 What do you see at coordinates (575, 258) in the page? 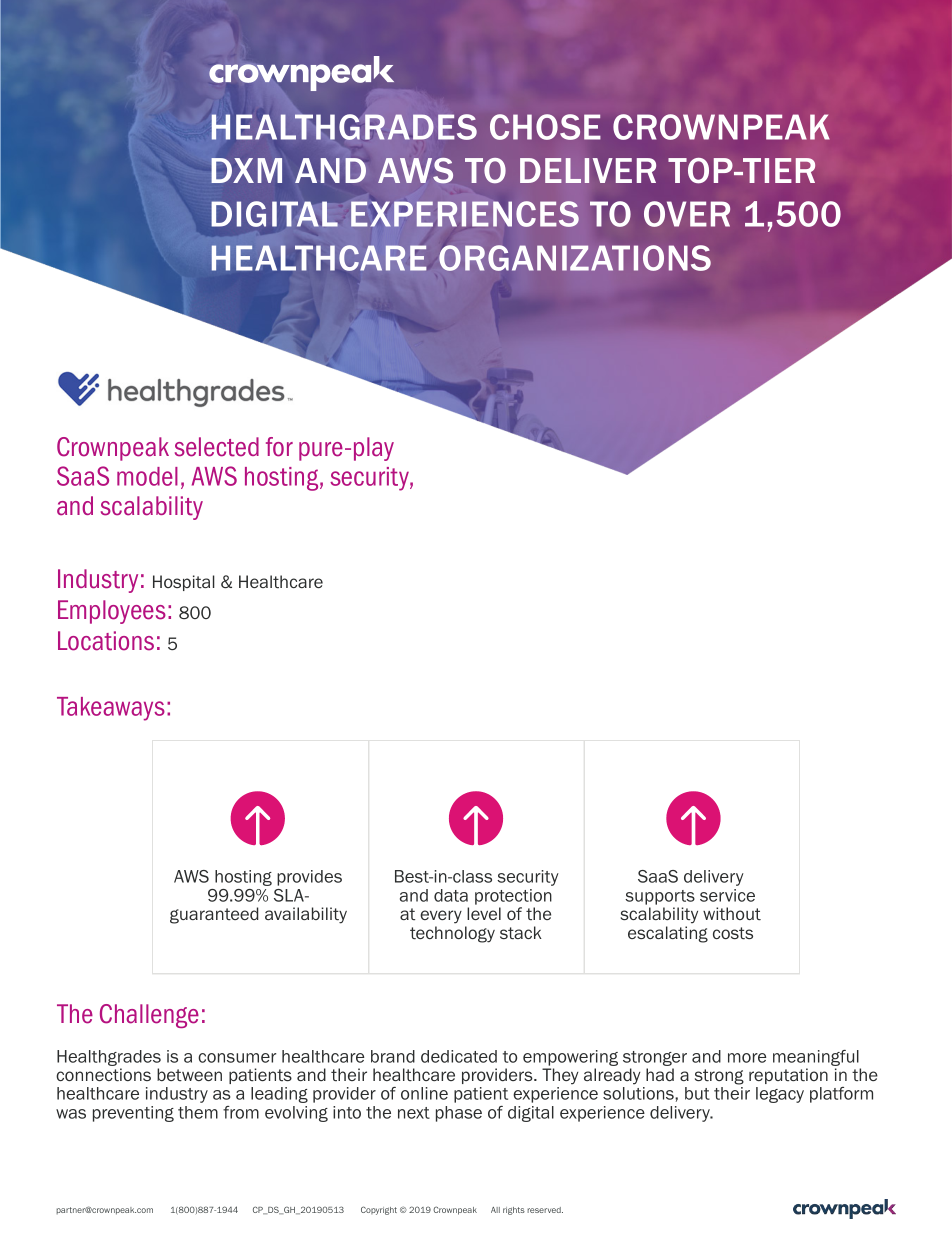
I see `ORGANIZATIONS` at bounding box center [575, 258].
